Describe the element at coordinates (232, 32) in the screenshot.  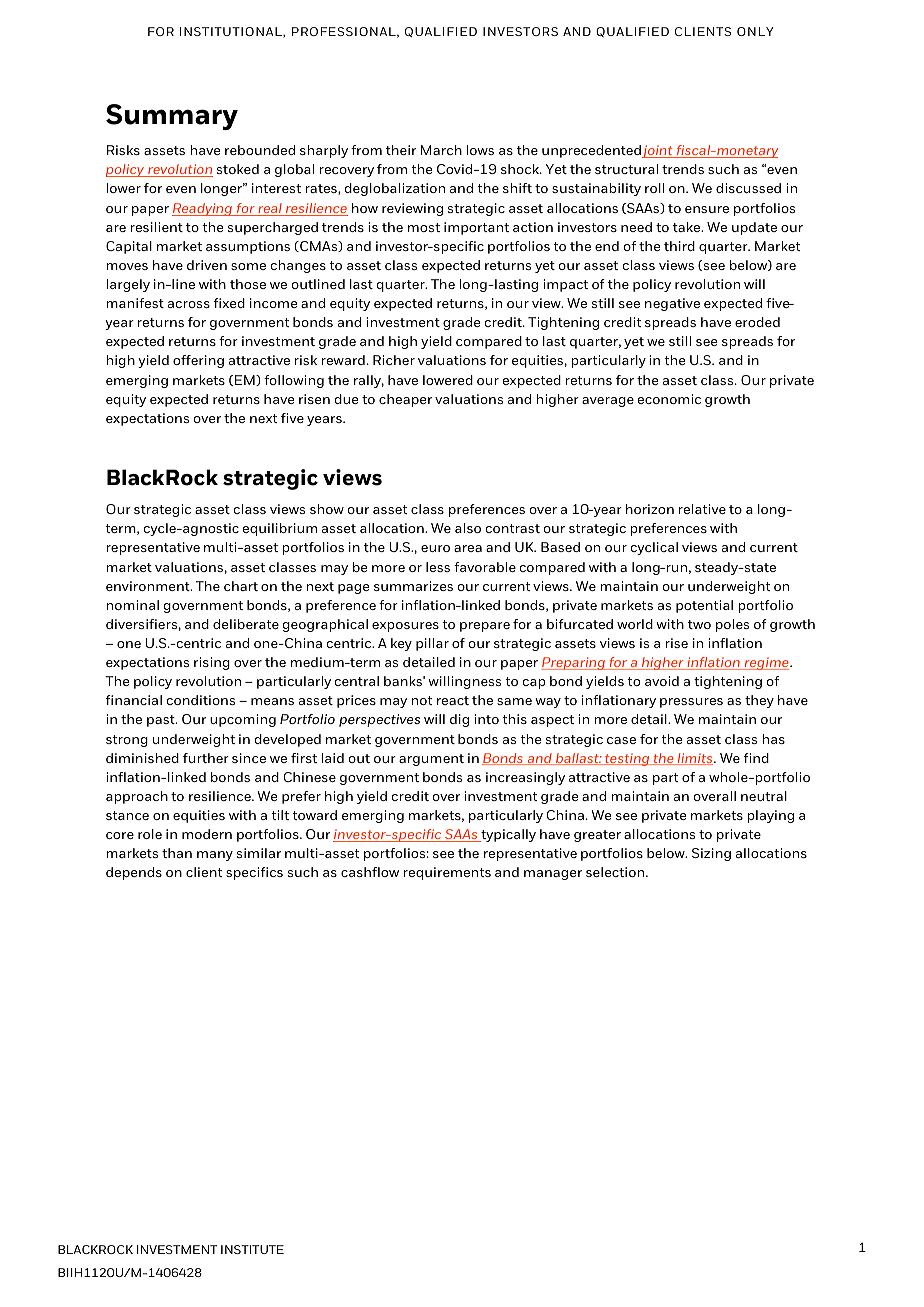
I see `INSTITUTIONAL` at that location.
